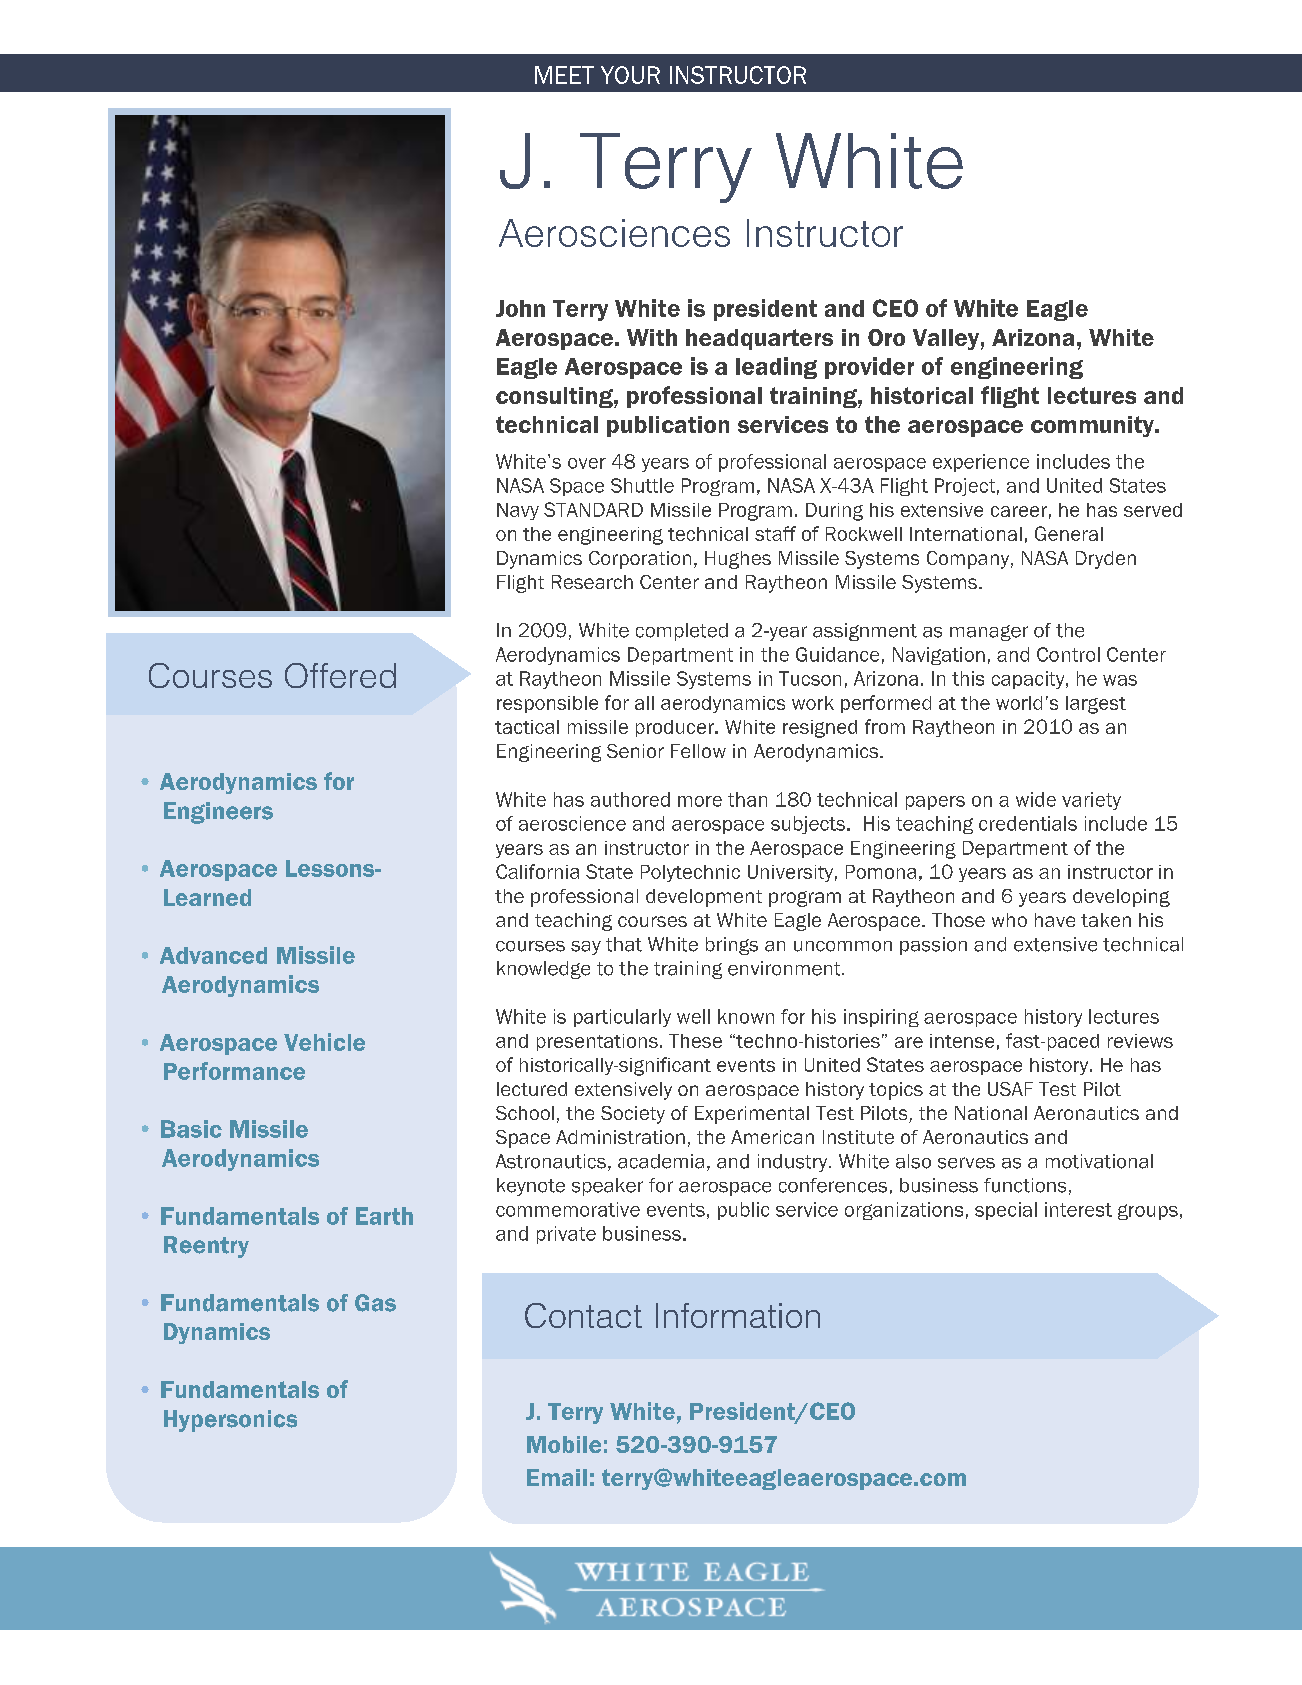  Describe the element at coordinates (375, 1303) in the screenshot. I see `Gas` at that location.
